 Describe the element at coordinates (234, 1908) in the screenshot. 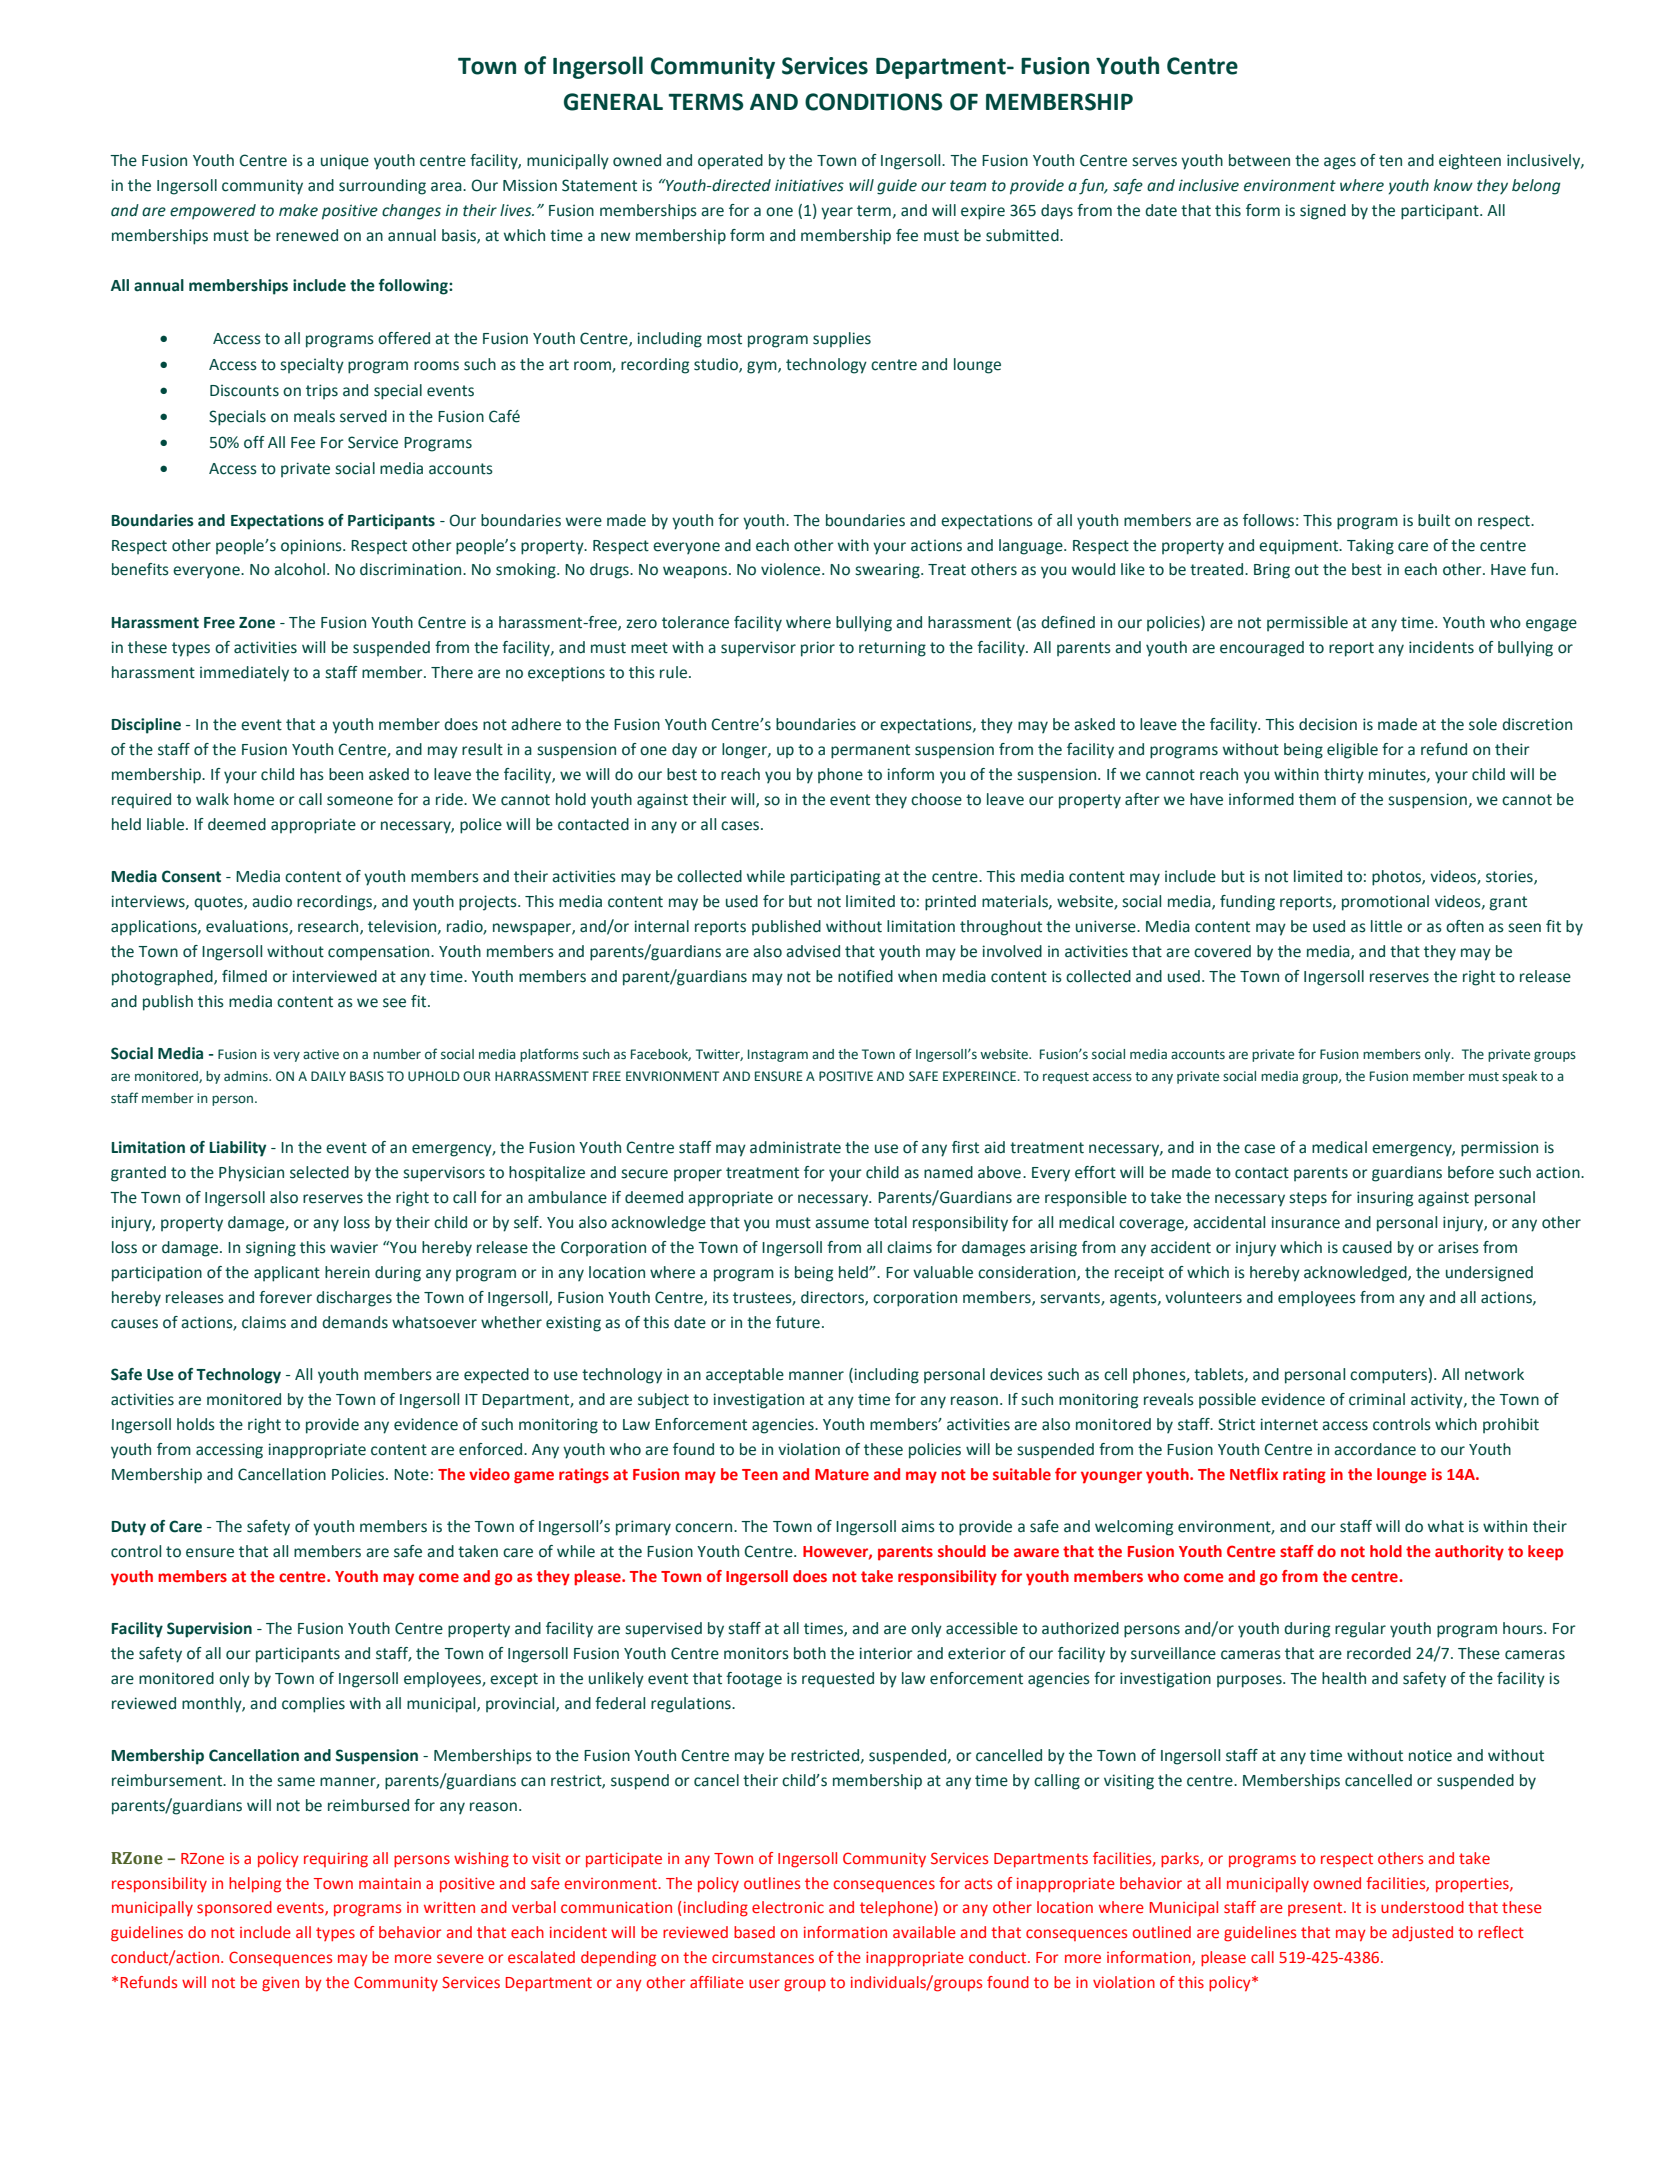

I see `sponsored` at that location.
